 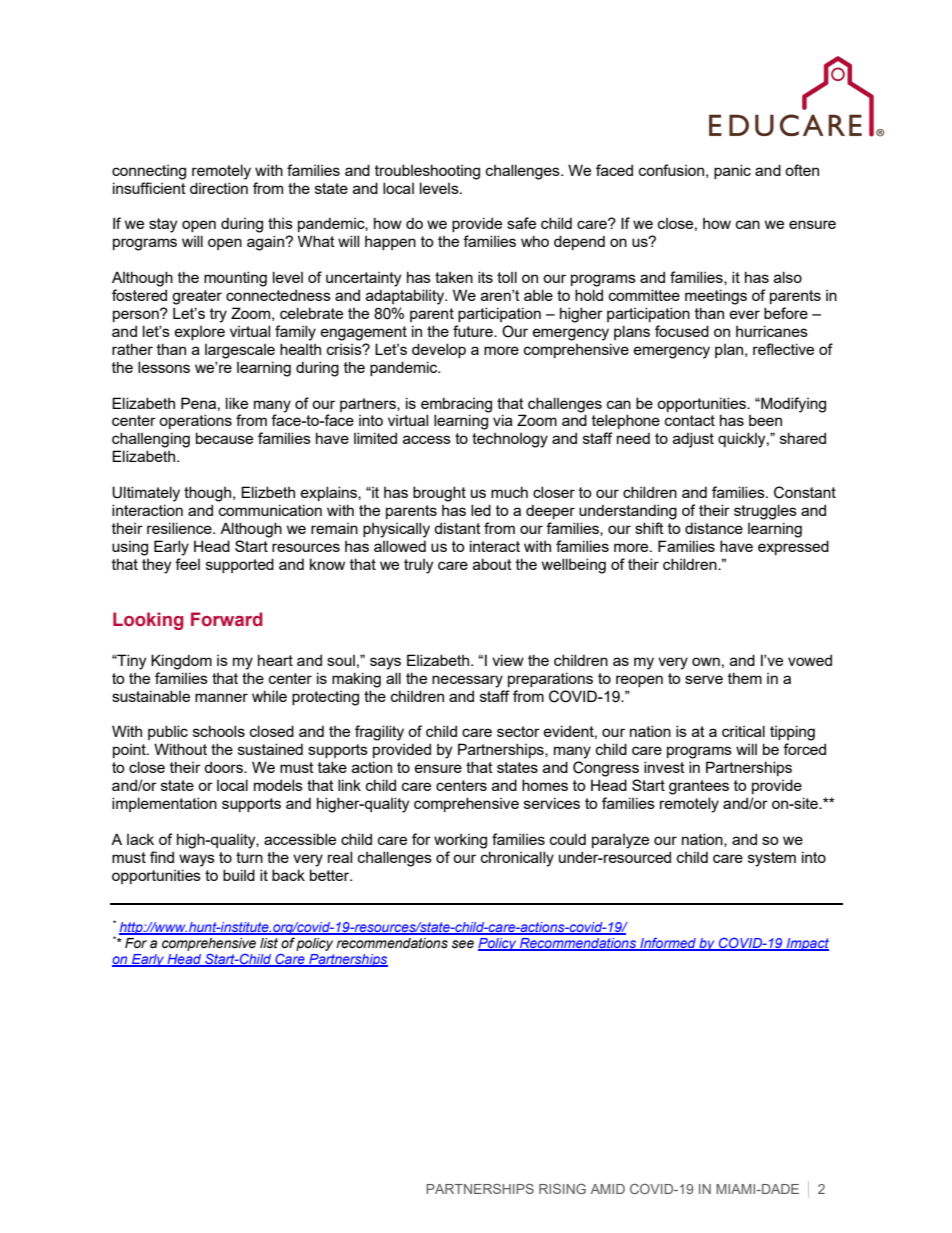 What do you see at coordinates (467, 681) in the page?
I see `necessary` at bounding box center [467, 681].
